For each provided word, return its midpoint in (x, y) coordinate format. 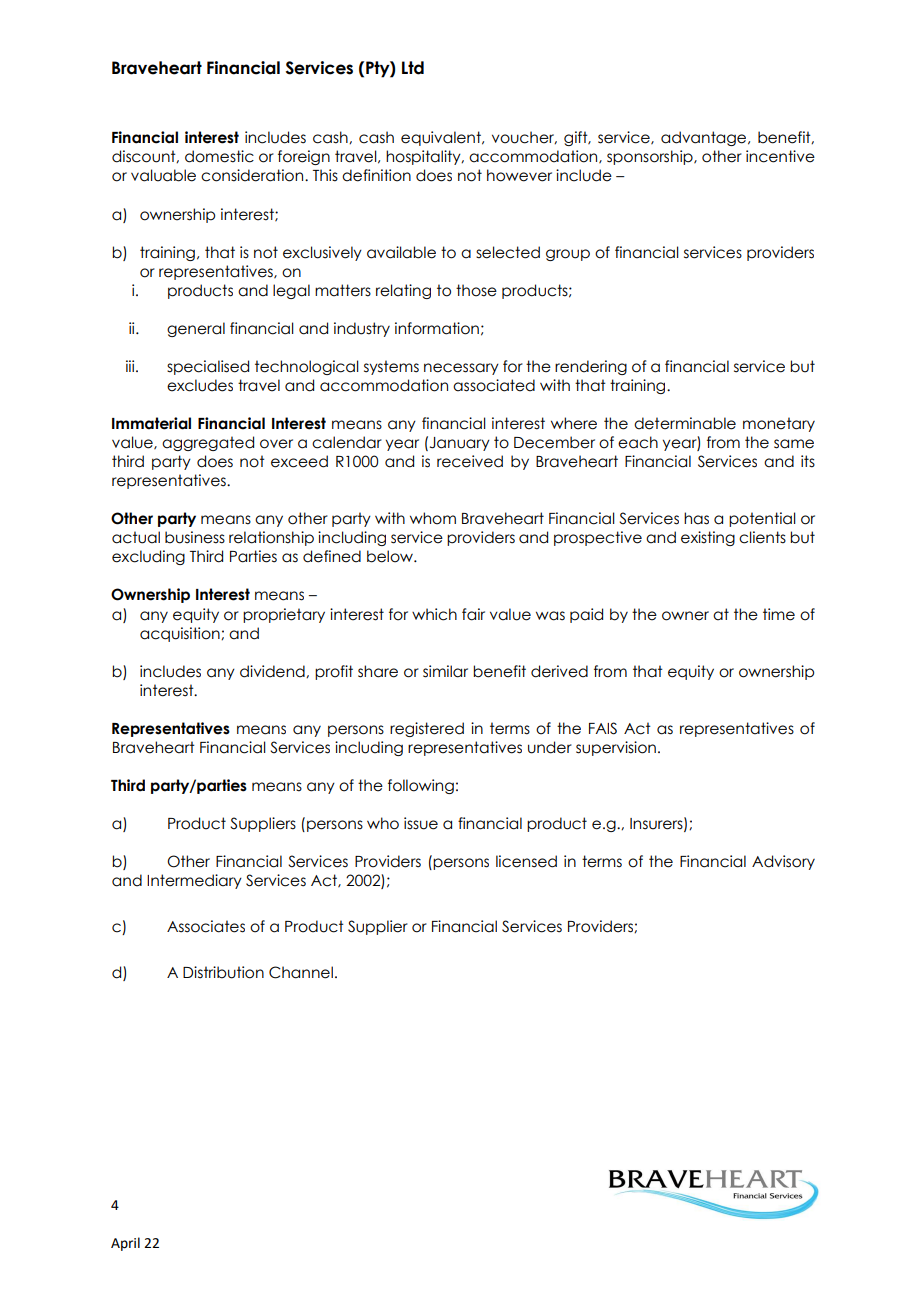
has (696, 518)
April (125, 1244)
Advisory (783, 862)
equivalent (442, 138)
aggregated (208, 443)
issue (421, 823)
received (470, 461)
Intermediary (194, 881)
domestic (219, 156)
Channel (301, 972)
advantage (705, 138)
